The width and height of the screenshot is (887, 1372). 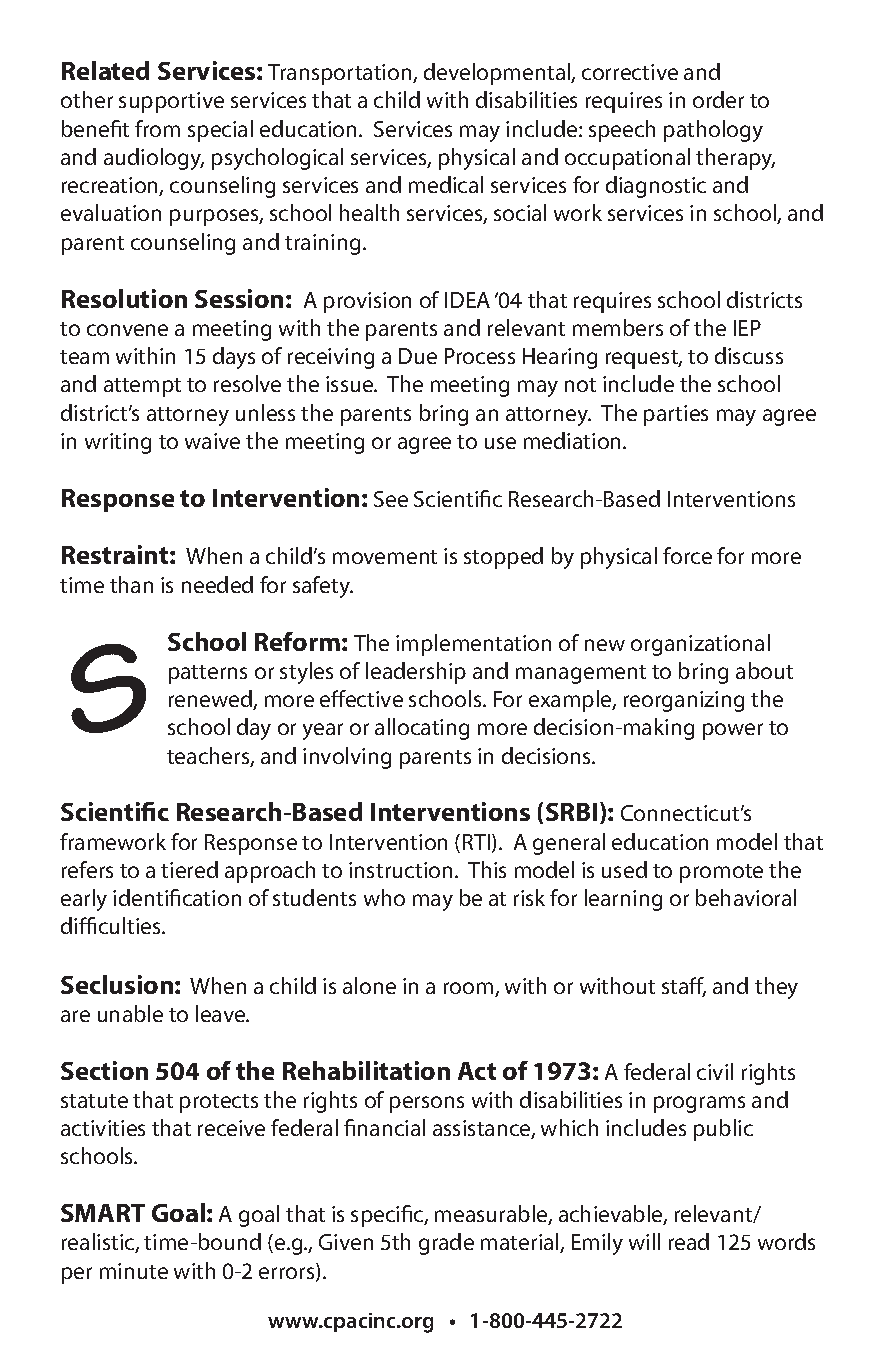 What do you see at coordinates (446, 1244) in the screenshot?
I see `grade` at bounding box center [446, 1244].
